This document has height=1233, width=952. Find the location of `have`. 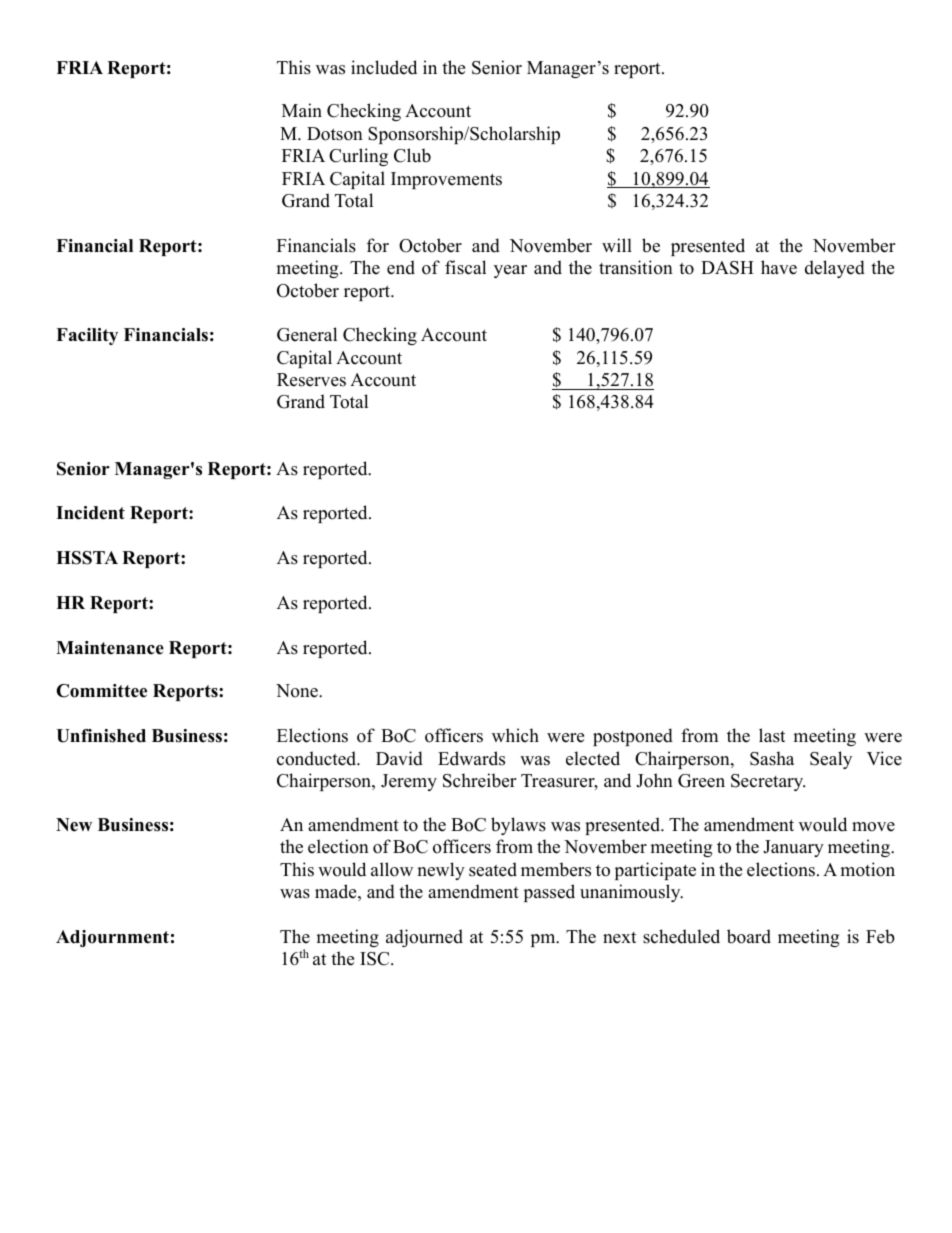

have is located at coordinates (779, 267).
